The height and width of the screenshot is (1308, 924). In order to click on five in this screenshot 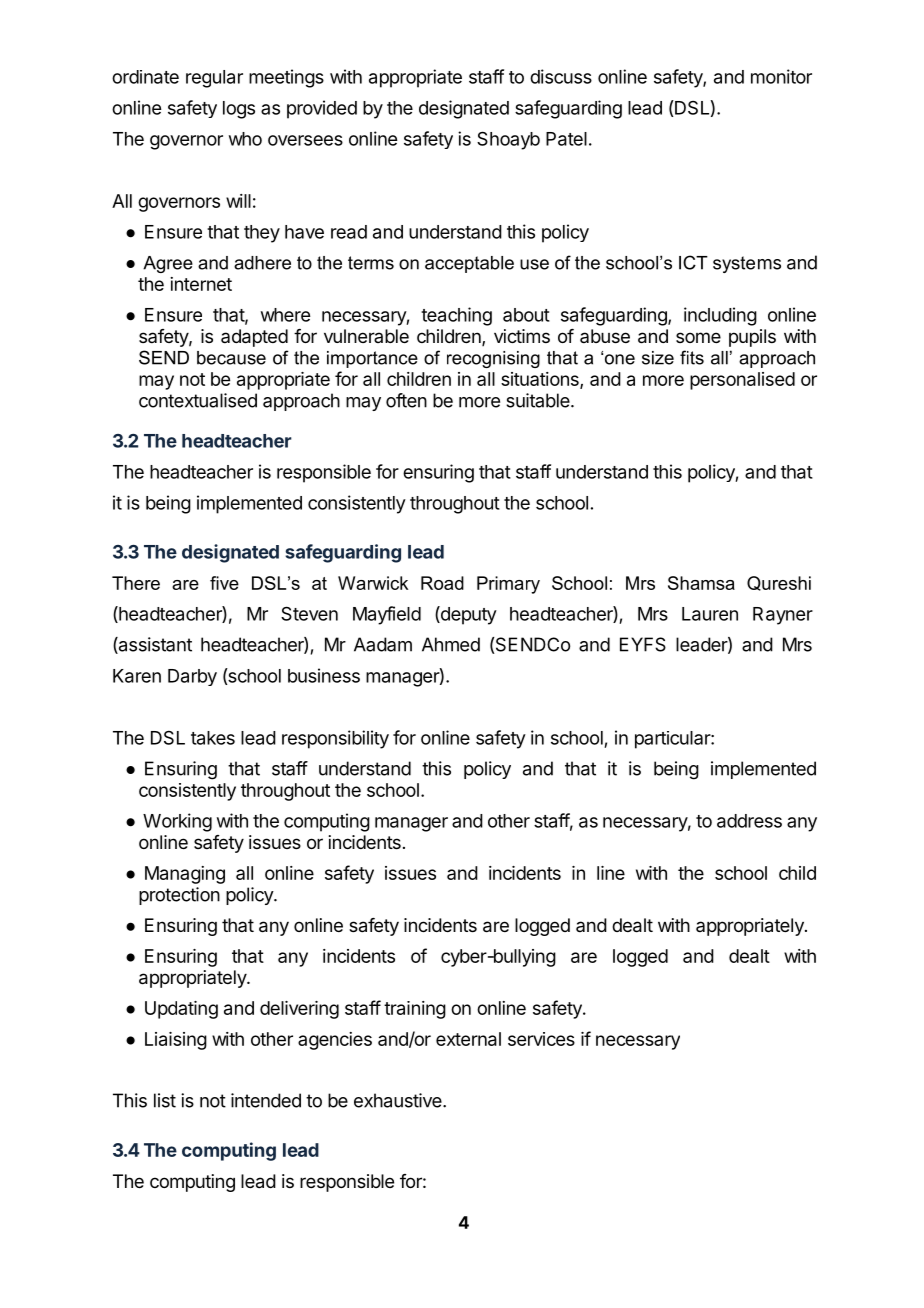, I will do `click(224, 583)`.
